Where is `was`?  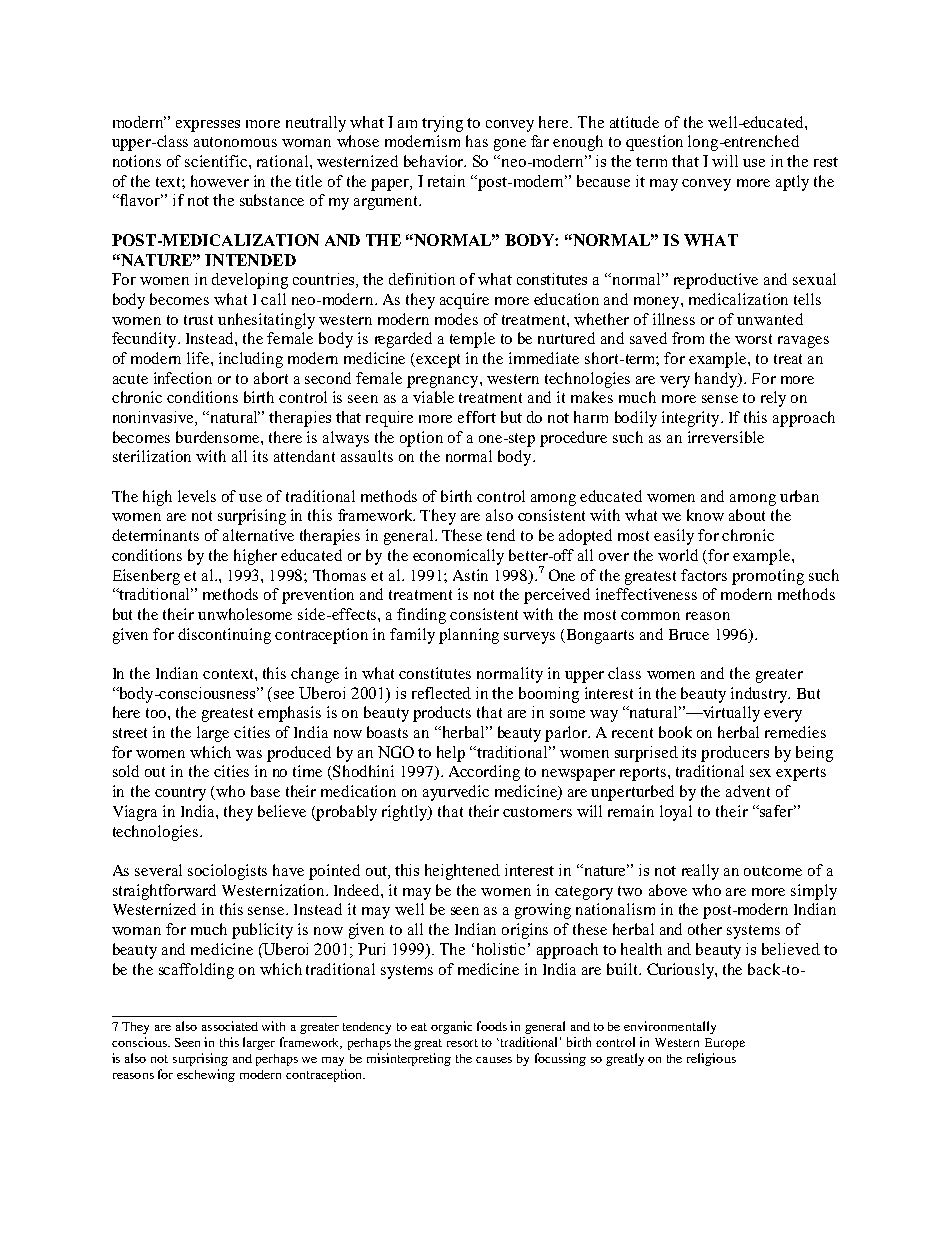
was is located at coordinates (249, 754).
